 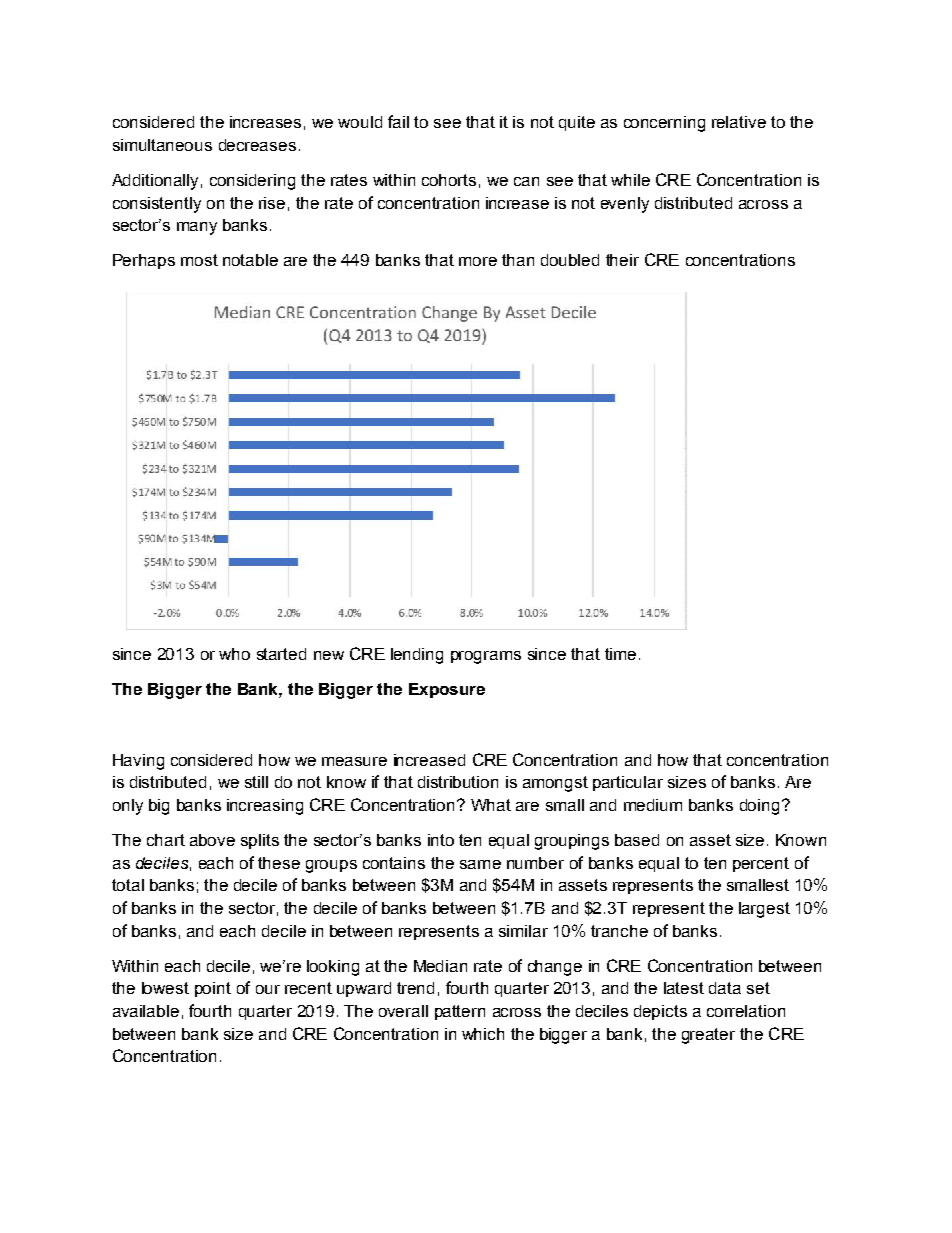 What do you see at coordinates (622, 260) in the screenshot?
I see `their` at bounding box center [622, 260].
